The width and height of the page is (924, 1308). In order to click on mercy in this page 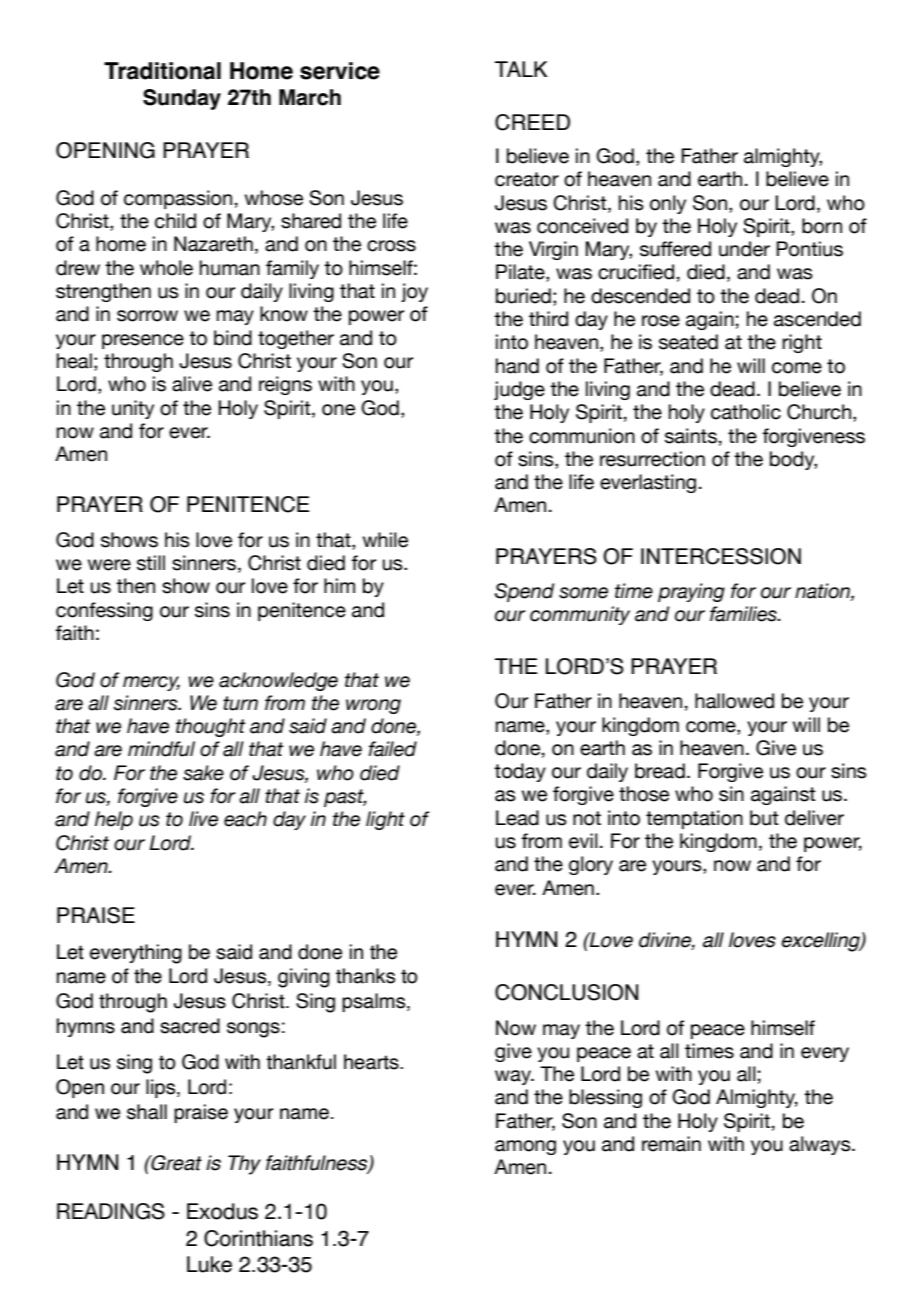, I will do `click(151, 683)`.
